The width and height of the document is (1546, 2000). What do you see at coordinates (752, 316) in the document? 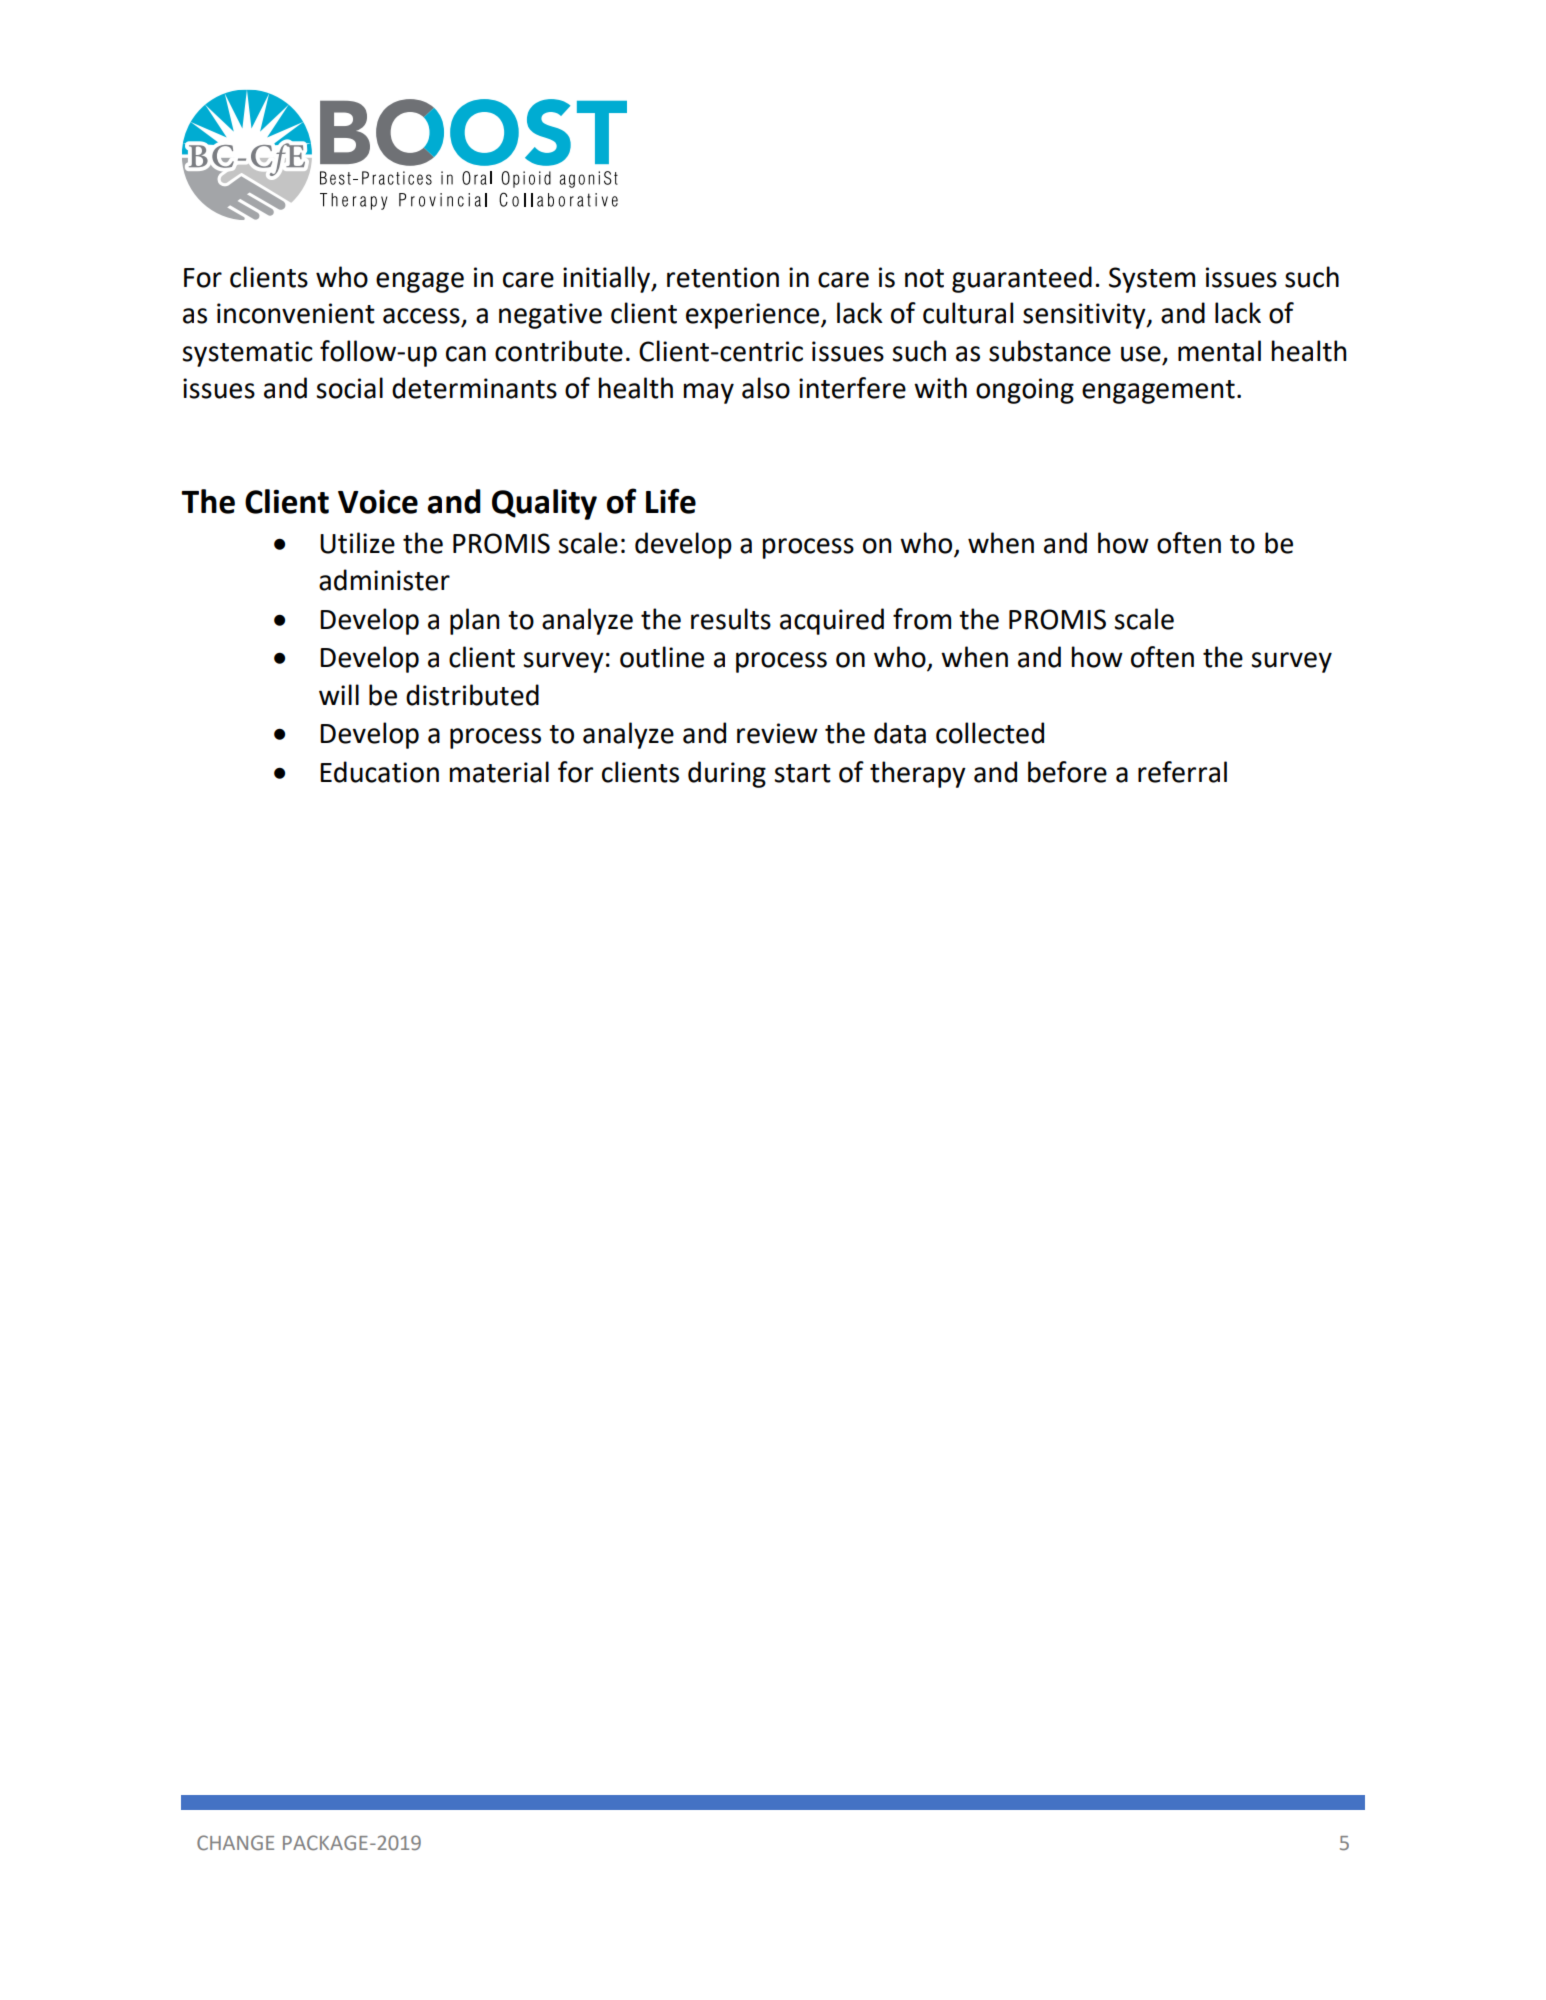
I see `experience` at bounding box center [752, 316].
